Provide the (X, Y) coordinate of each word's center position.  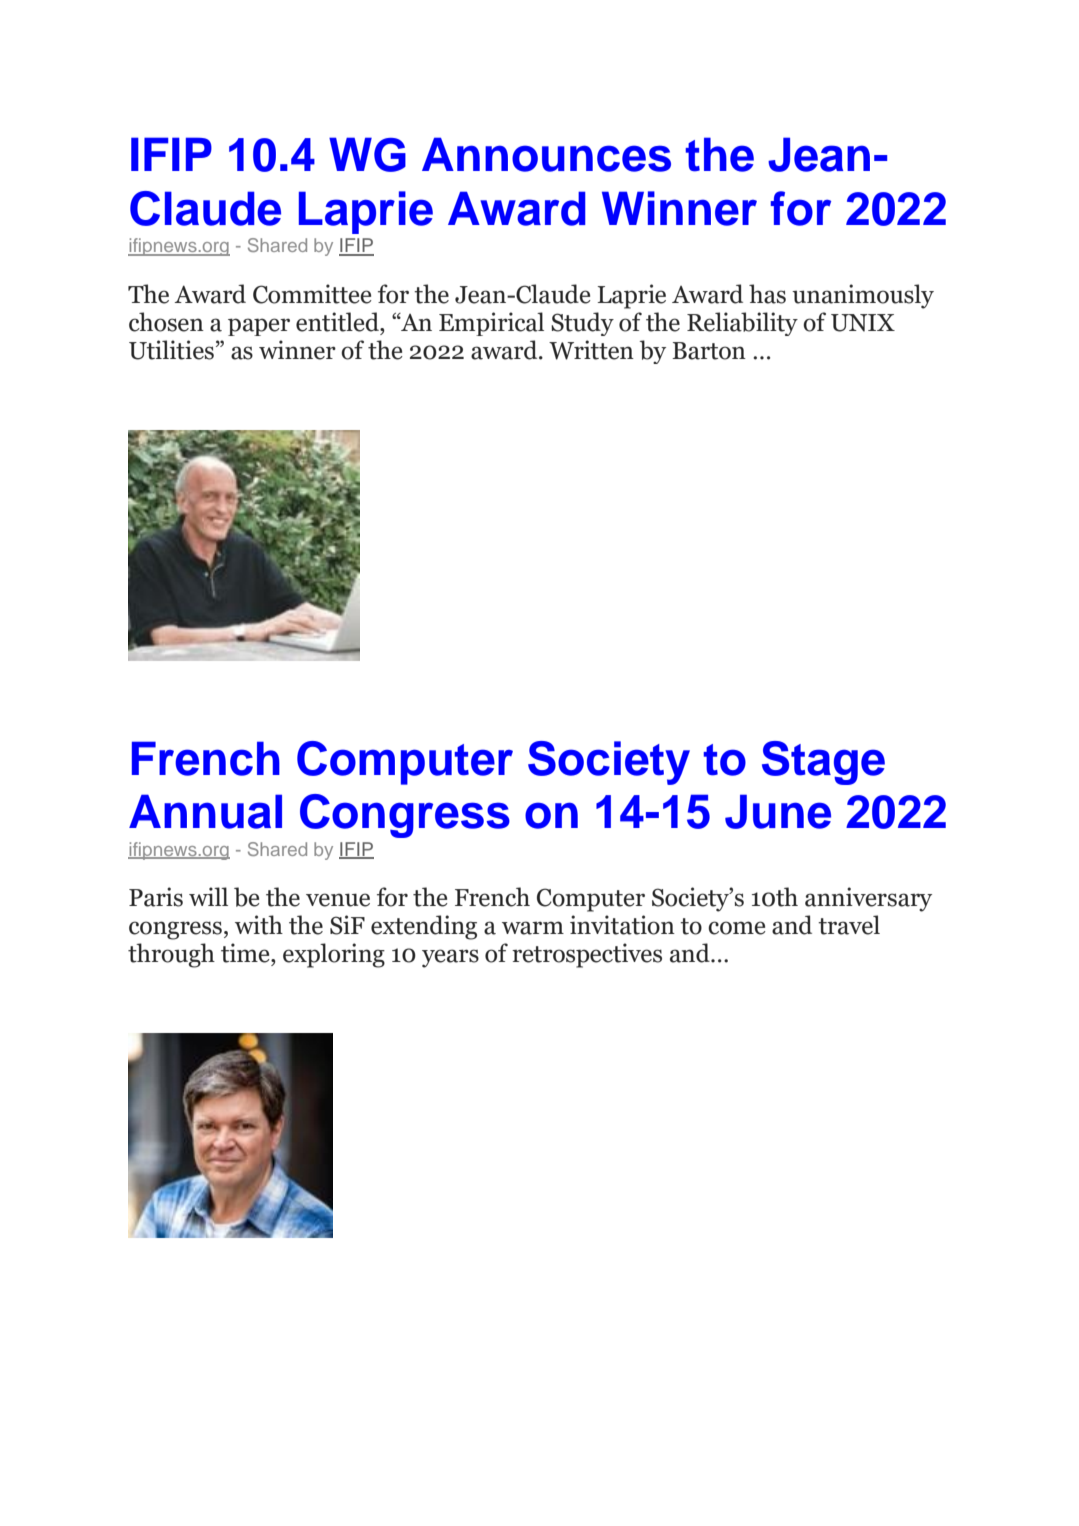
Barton (709, 351)
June (778, 811)
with (259, 925)
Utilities (171, 350)
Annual (205, 811)
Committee (312, 294)
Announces (546, 154)
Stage (823, 763)
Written (591, 350)
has (767, 294)
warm (533, 928)
